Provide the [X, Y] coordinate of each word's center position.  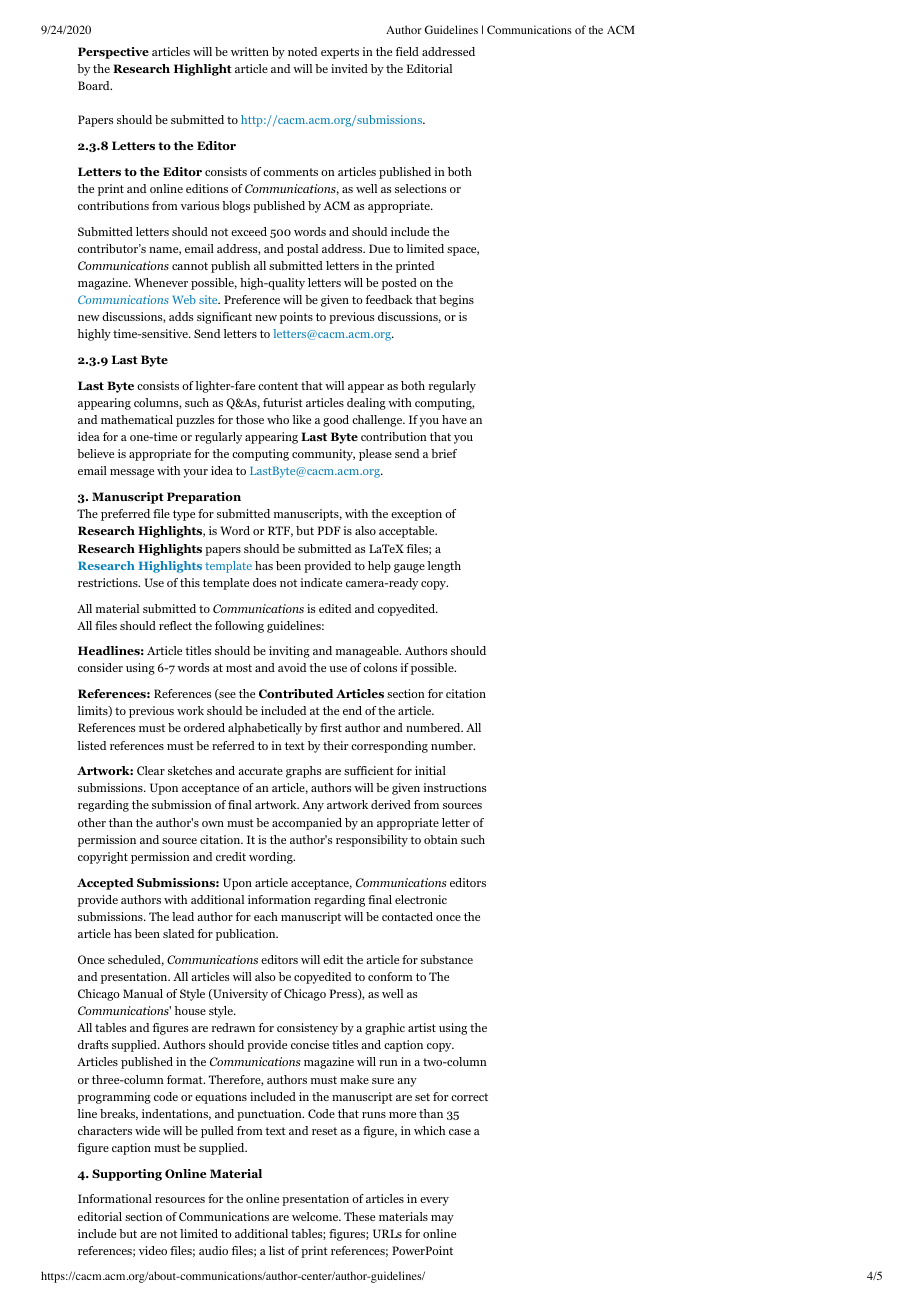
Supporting [127, 1175]
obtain [441, 839]
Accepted [105, 884]
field [407, 51]
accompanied [307, 824]
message [132, 473]
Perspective [113, 53]
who [278, 419]
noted [303, 51]
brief [444, 453]
